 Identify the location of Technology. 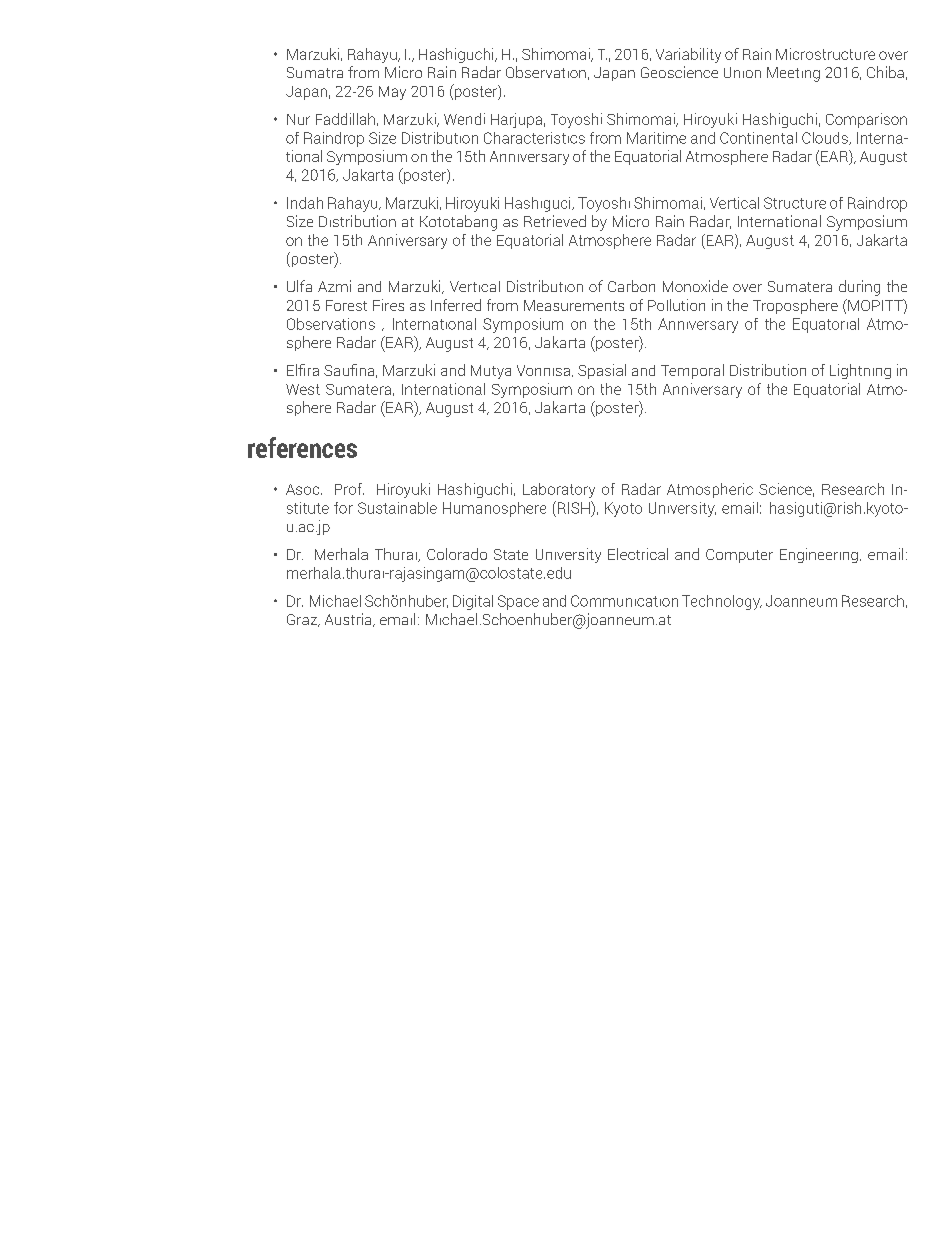
(722, 602).
